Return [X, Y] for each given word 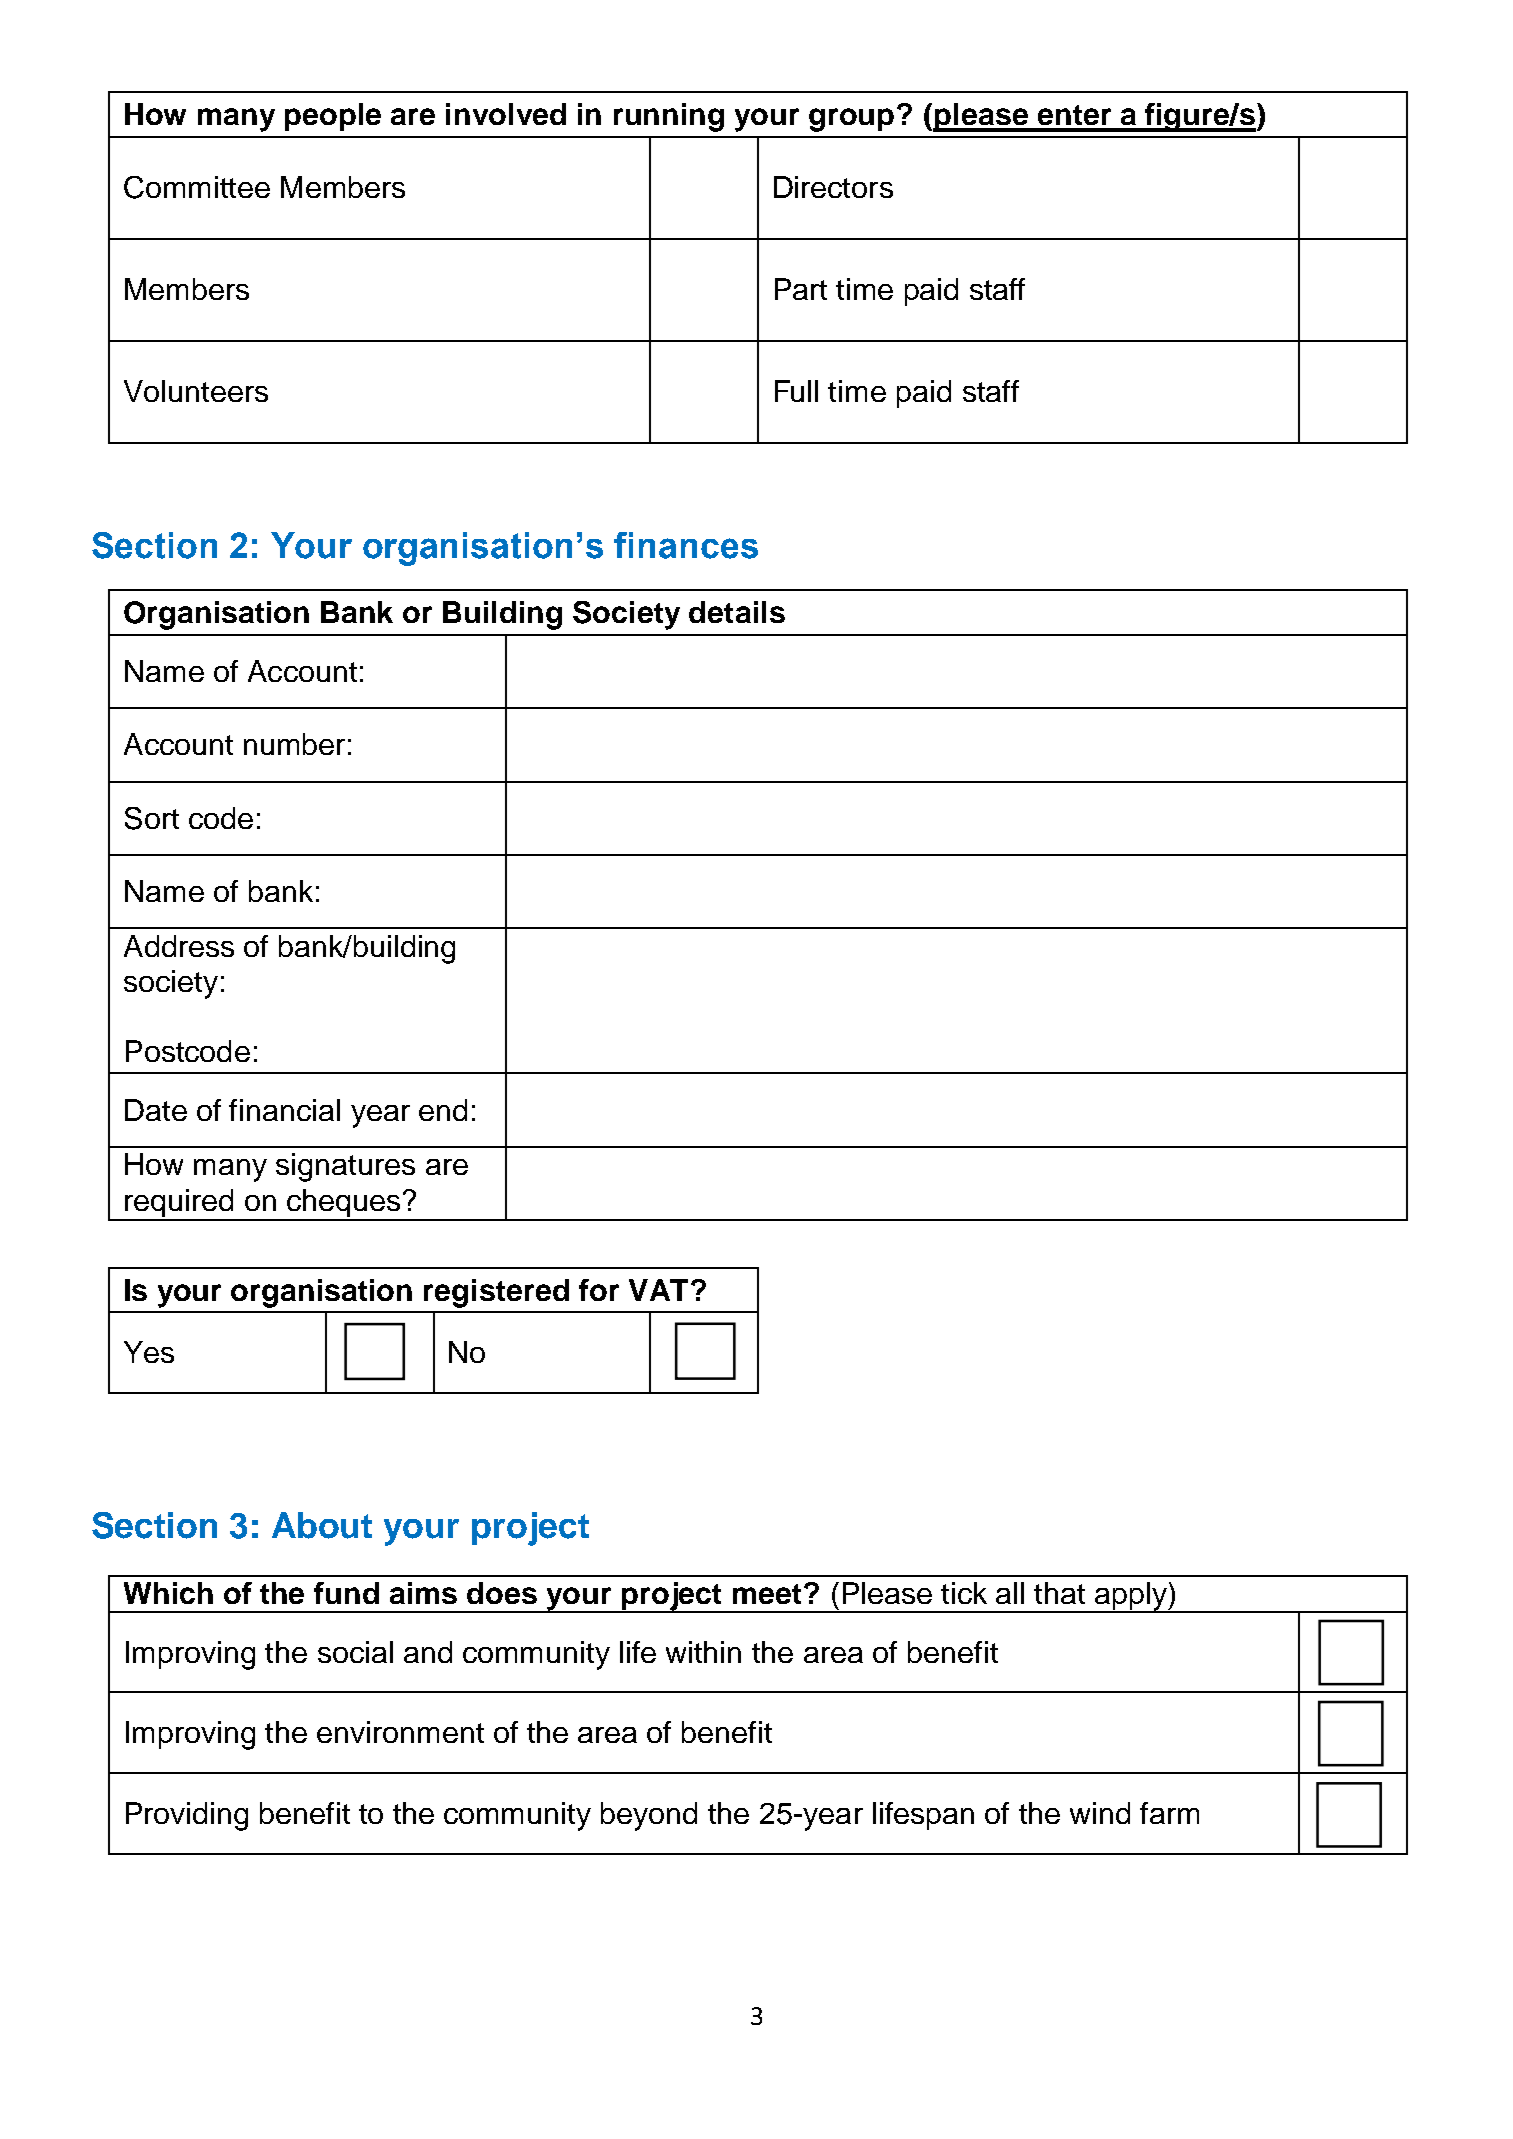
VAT [658, 1290]
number [294, 744]
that [1059, 1593]
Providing [187, 1816]
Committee [197, 187]
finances [686, 545]
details [737, 612]
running [669, 117]
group [851, 120]
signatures [345, 1167]
